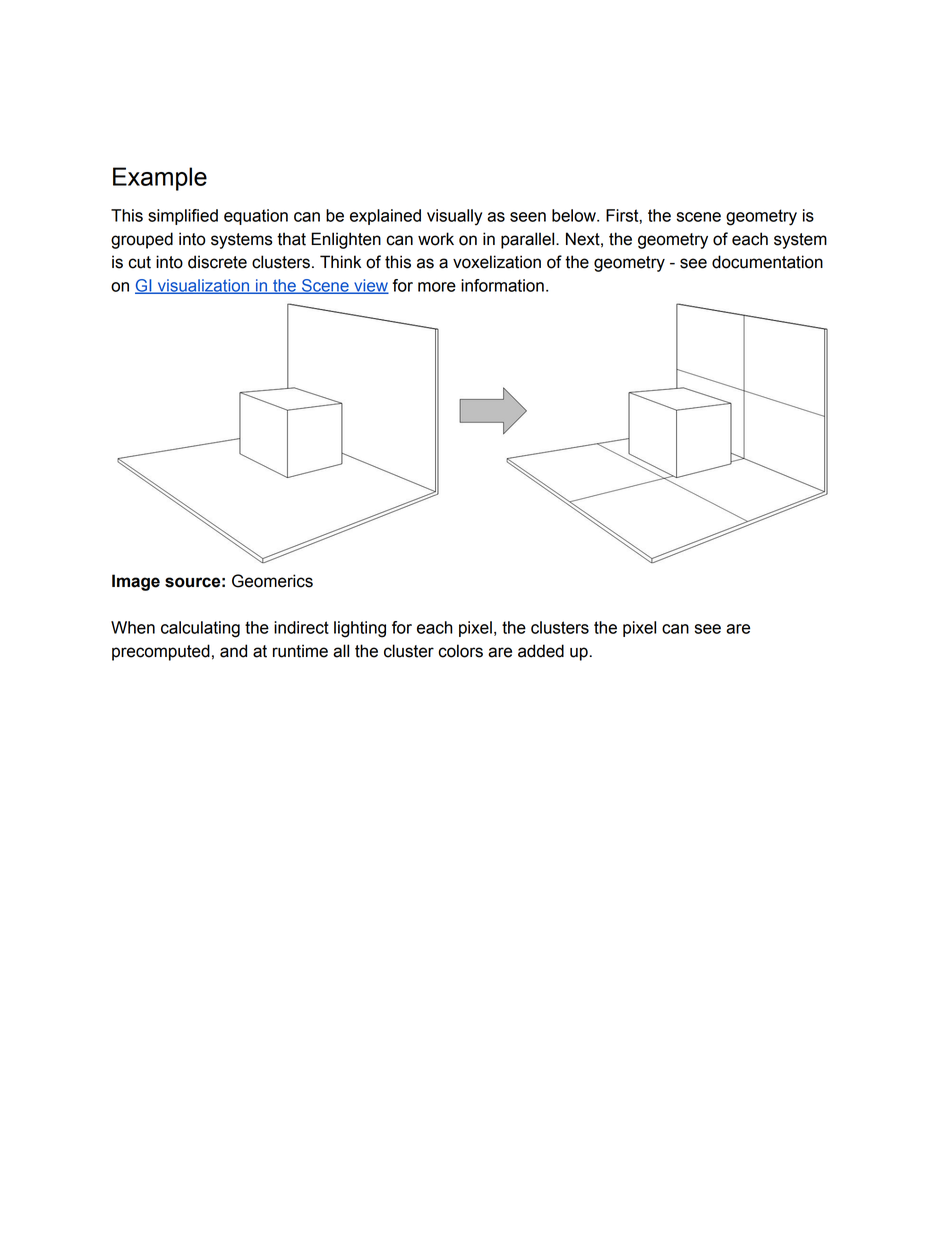 The height and width of the image is (1233, 952). Describe the element at coordinates (575, 215) in the image. I see `below` at that location.
